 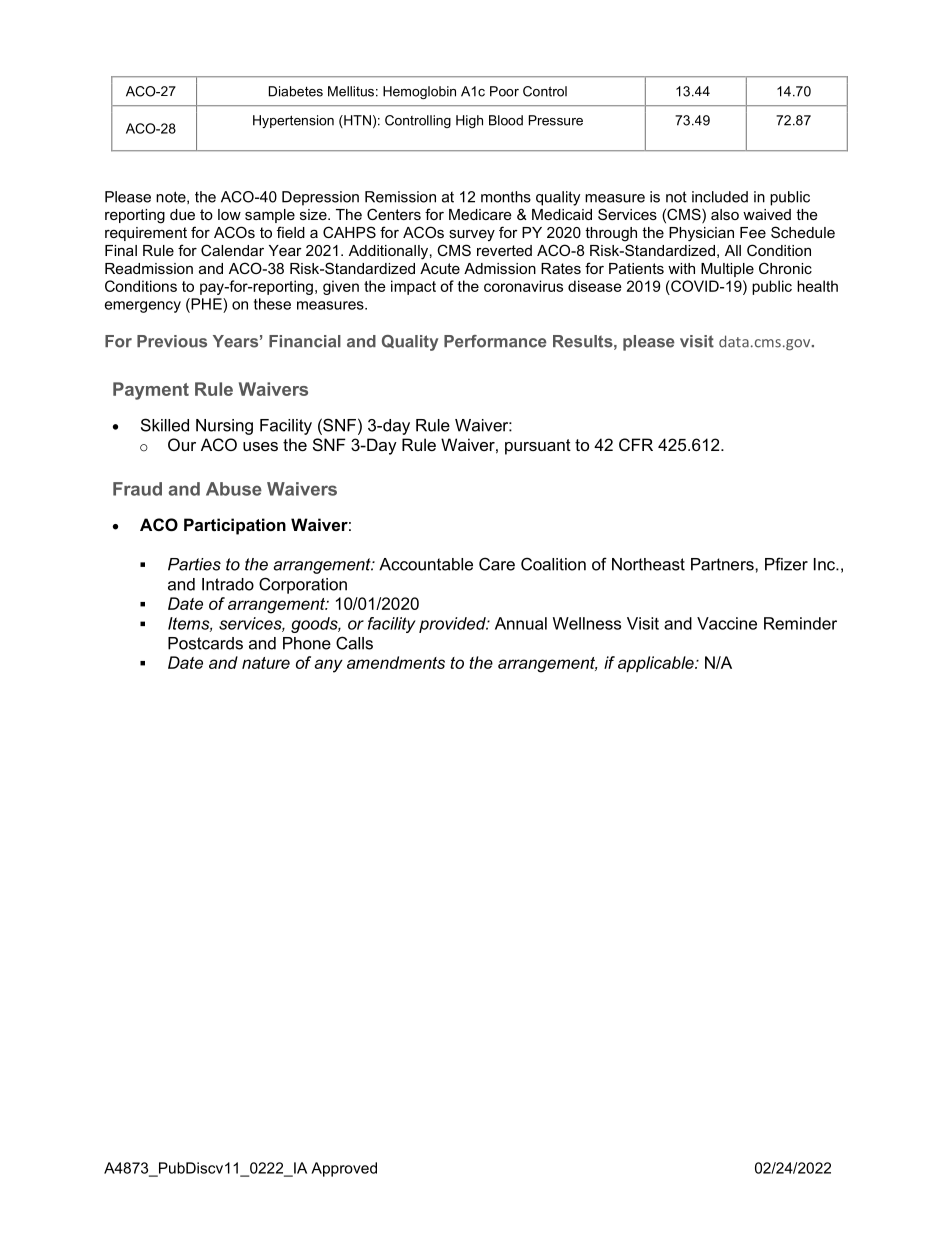 What do you see at coordinates (266, 663) in the page?
I see `nature` at bounding box center [266, 663].
